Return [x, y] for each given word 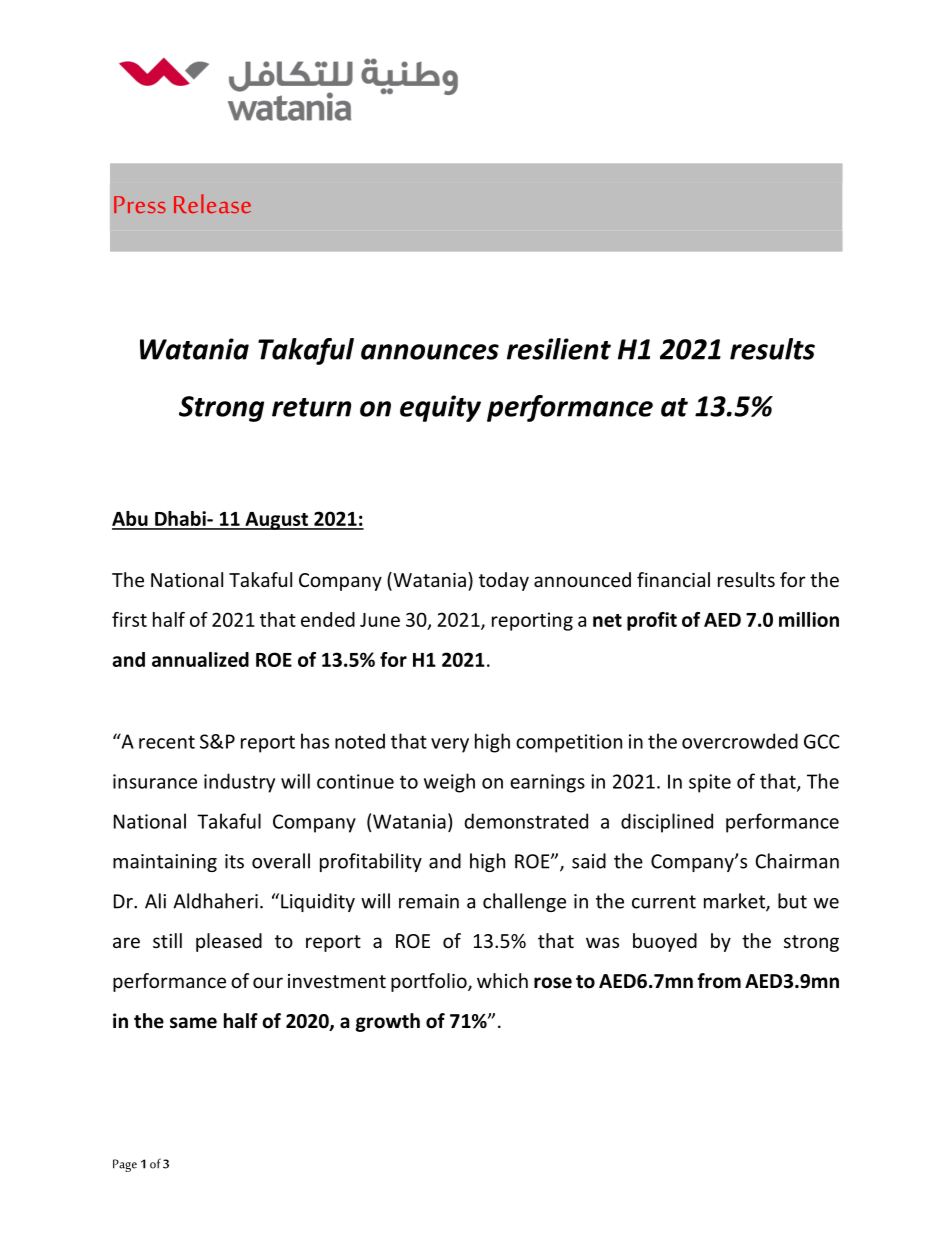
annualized [200, 659]
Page [125, 1165]
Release [212, 203]
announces [430, 352]
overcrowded [740, 741]
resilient [559, 349]
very [450, 745]
